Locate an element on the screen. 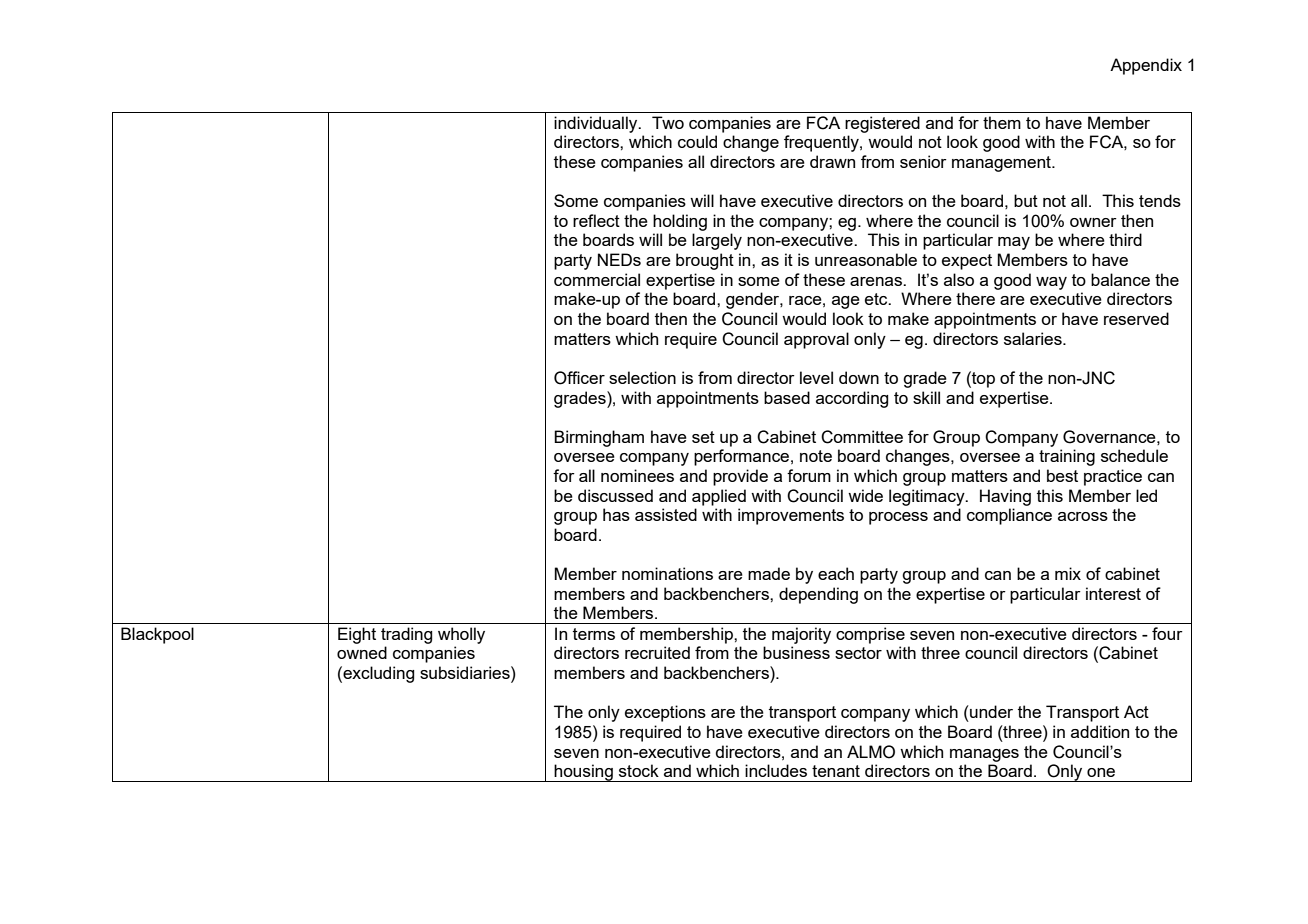  could is located at coordinates (697, 141).
